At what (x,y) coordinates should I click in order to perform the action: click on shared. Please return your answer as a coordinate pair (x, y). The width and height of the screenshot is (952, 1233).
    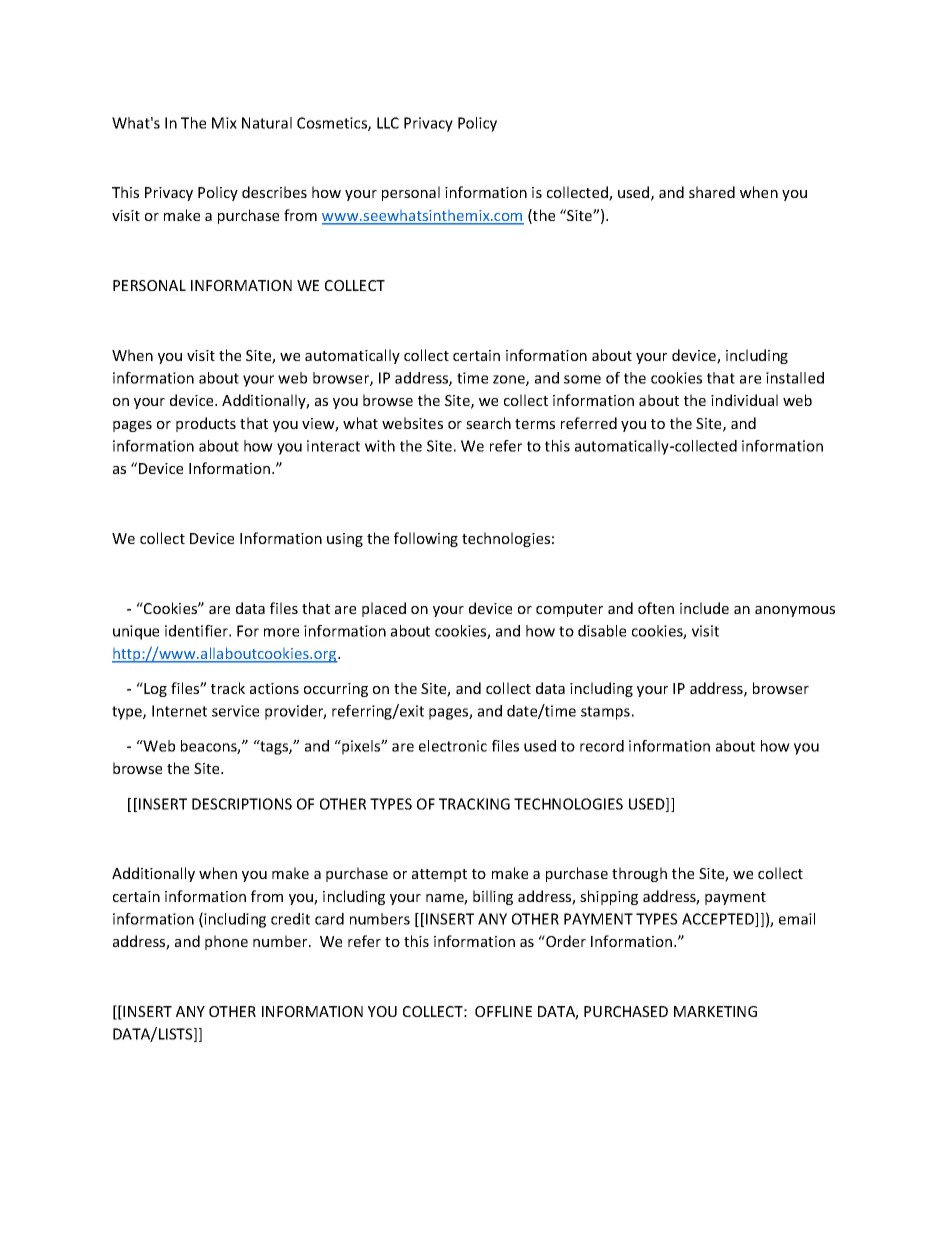
    Looking at the image, I should click on (712, 192).
